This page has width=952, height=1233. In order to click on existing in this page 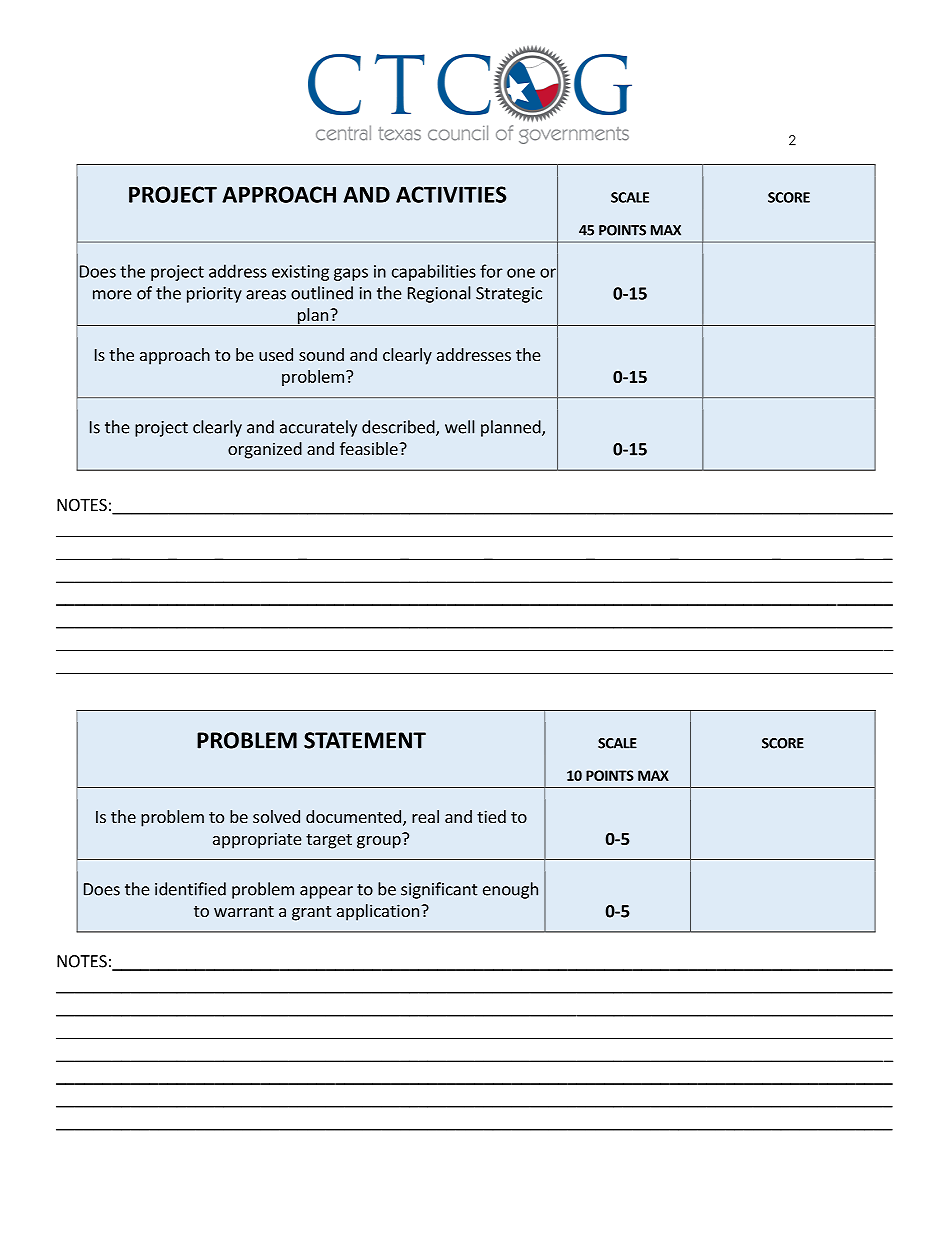, I will do `click(300, 273)`.
